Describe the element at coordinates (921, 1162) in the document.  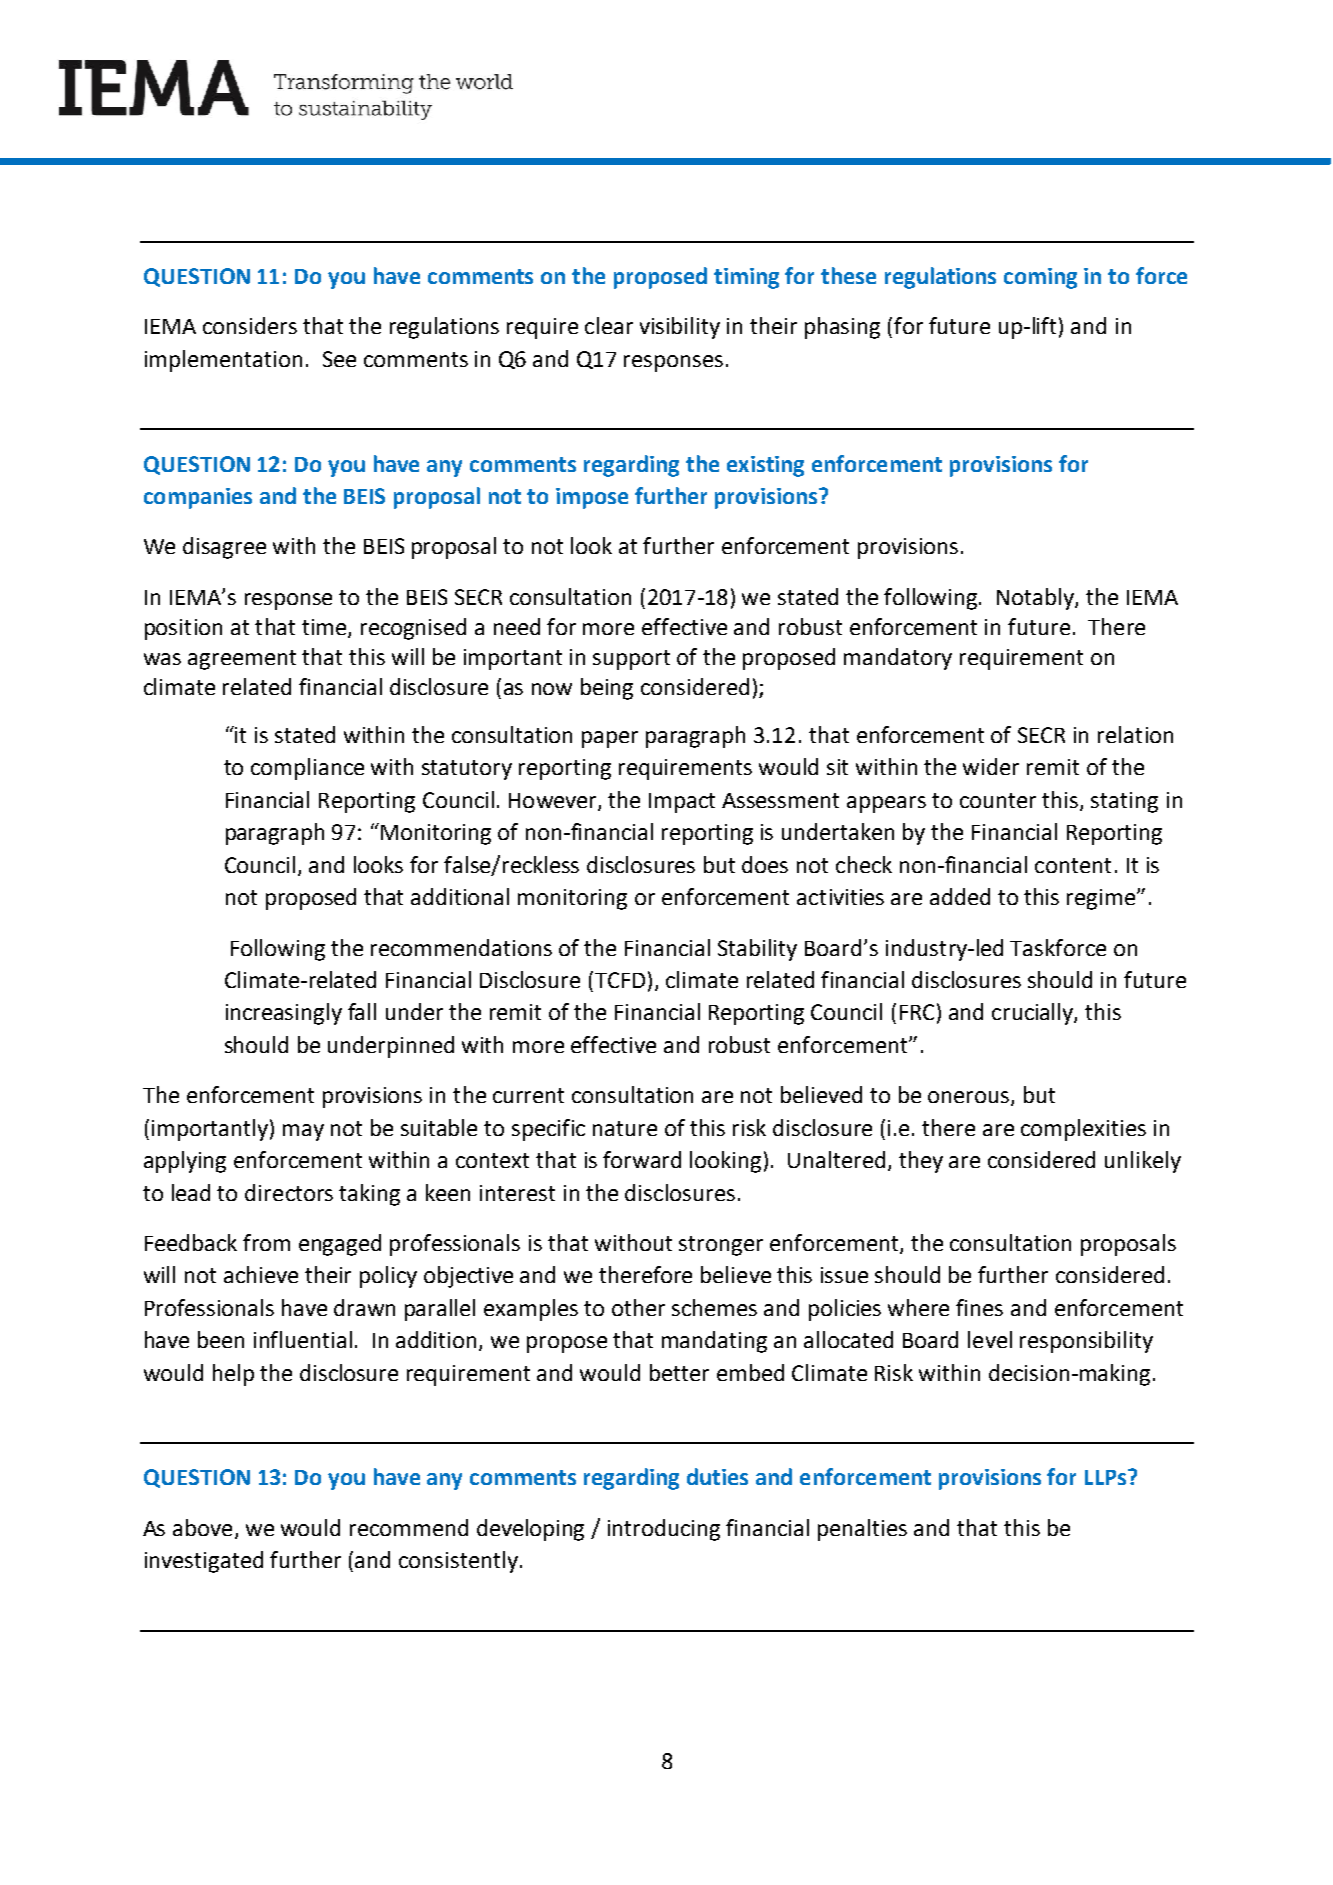
I see `they` at that location.
